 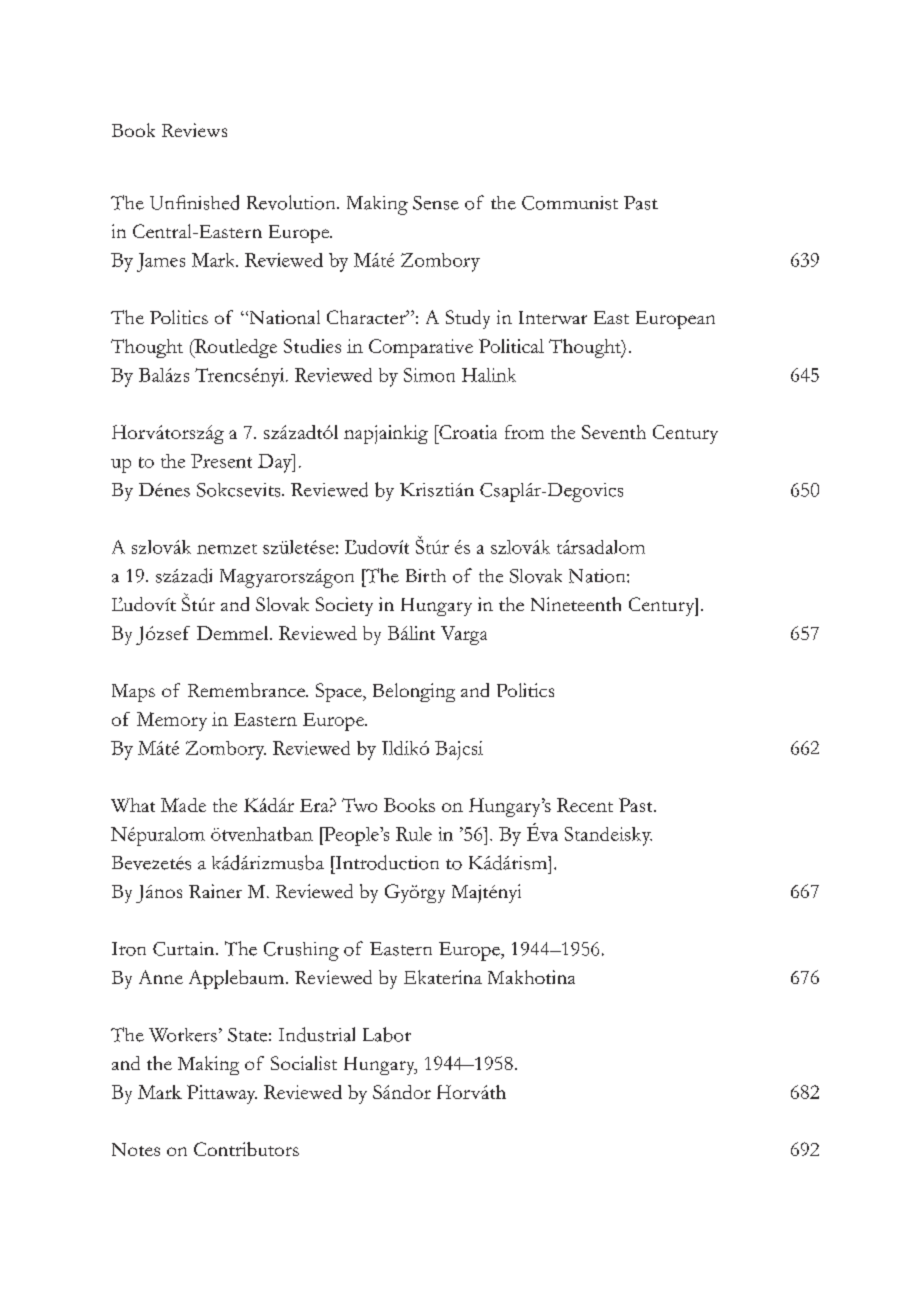 I want to click on Simon, so click(x=429, y=375).
